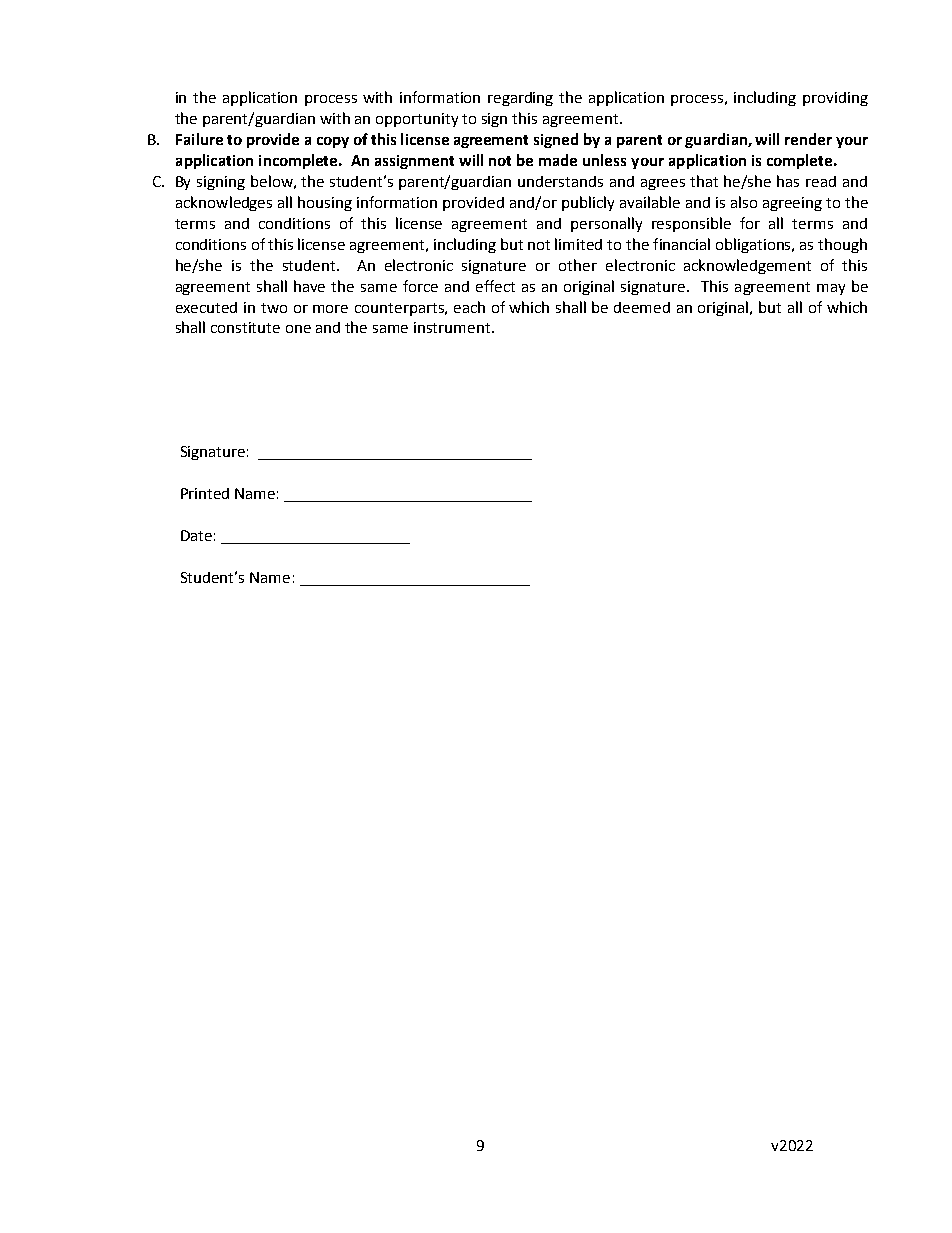 The height and width of the screenshot is (1233, 952). I want to click on each, so click(469, 307).
